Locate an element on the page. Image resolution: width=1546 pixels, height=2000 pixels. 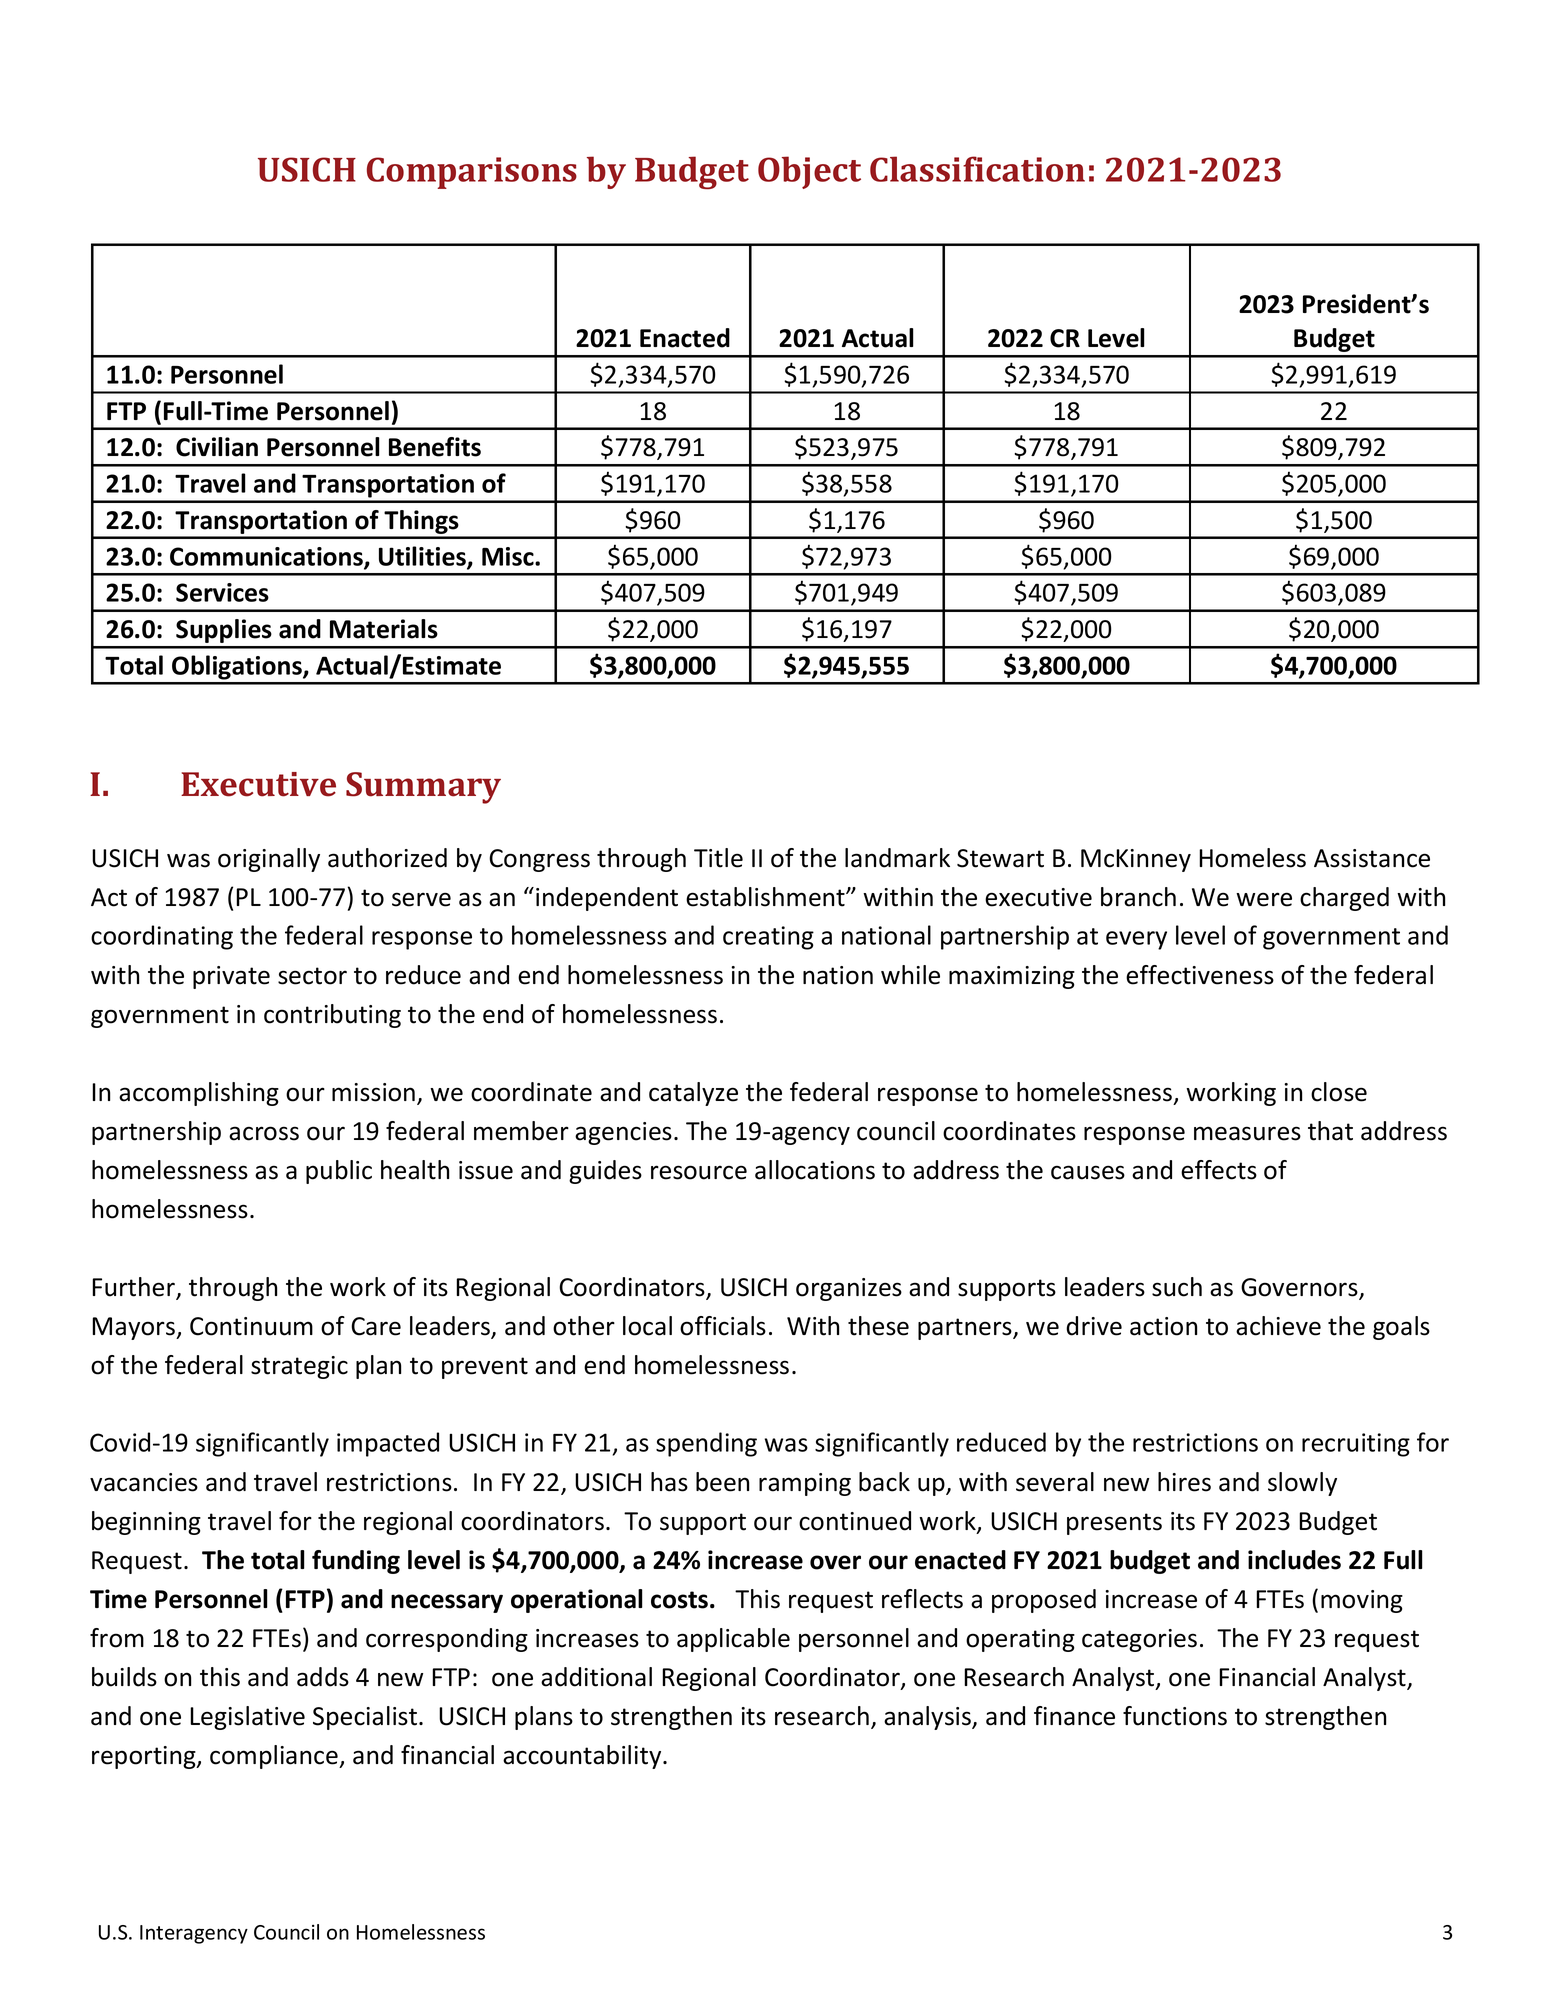
Classification is located at coordinates (977, 169).
